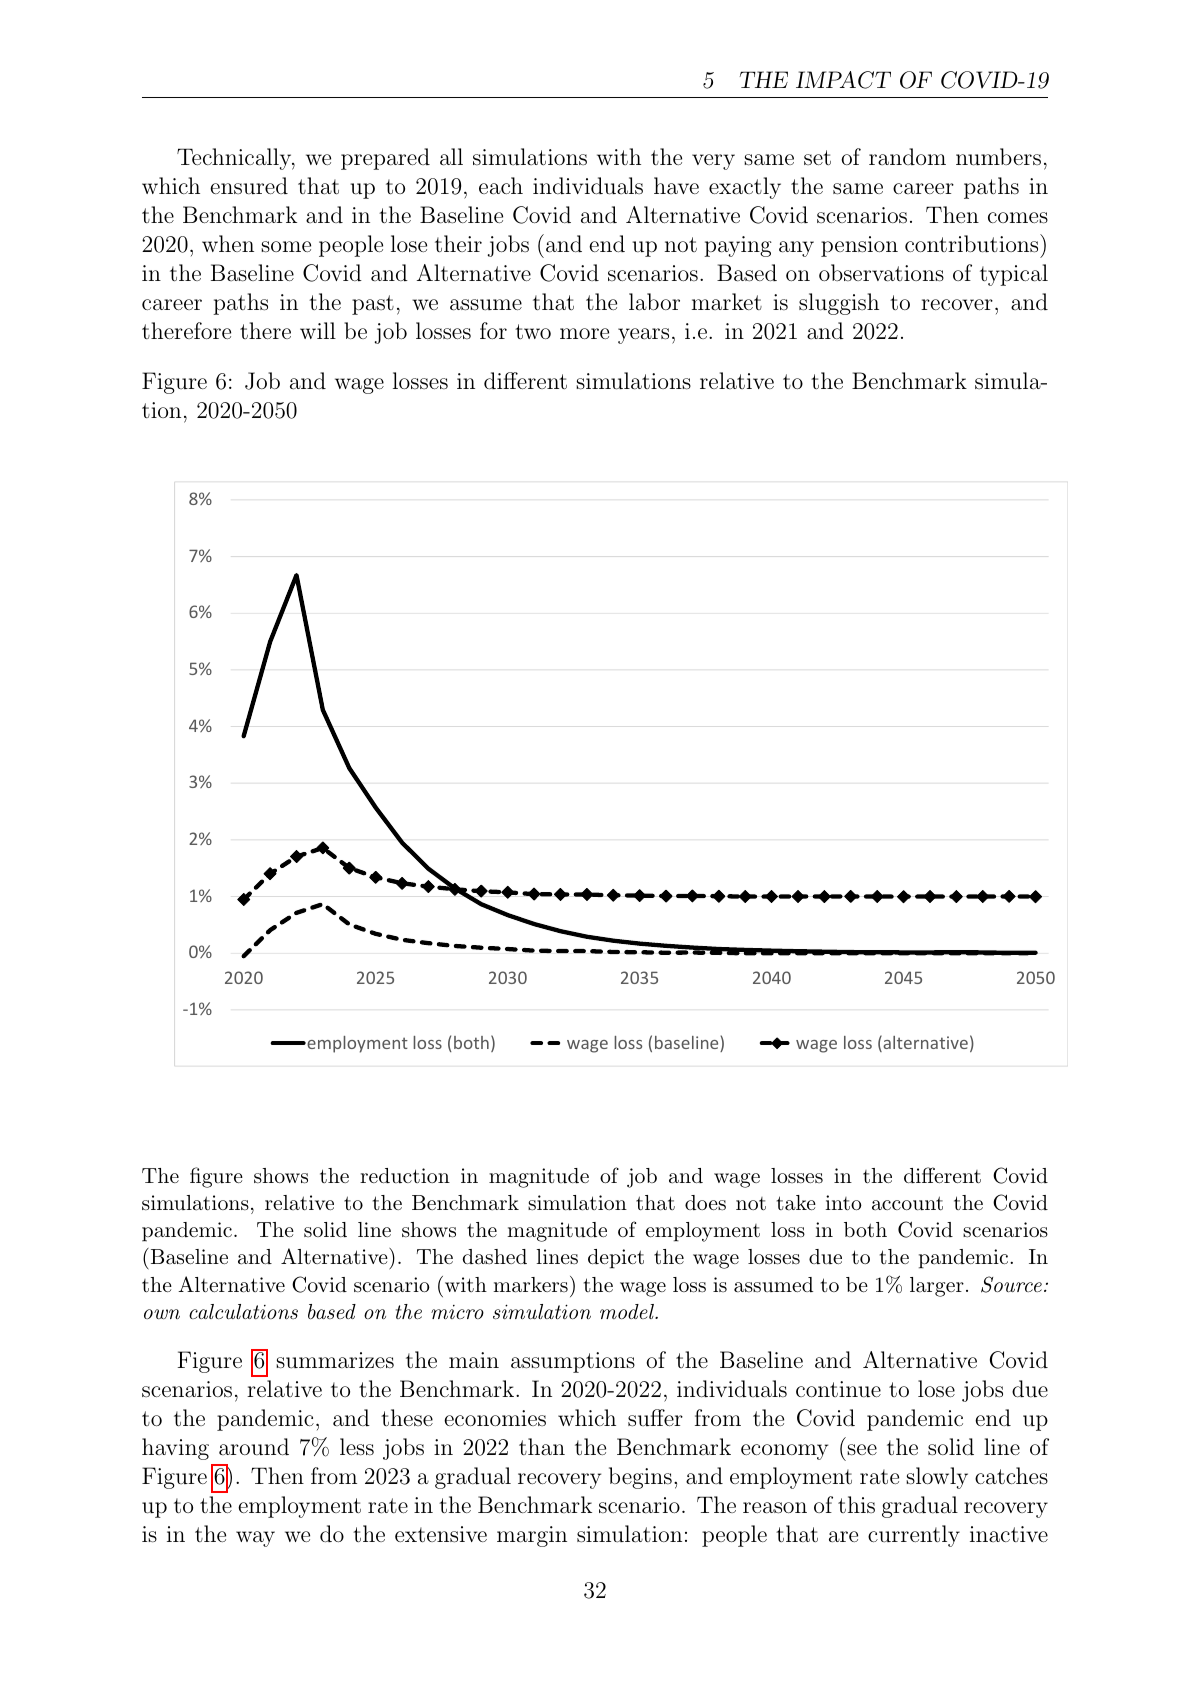 Image resolution: width=1190 pixels, height=1684 pixels. Describe the element at coordinates (584, 333) in the page. I see `more` at that location.
